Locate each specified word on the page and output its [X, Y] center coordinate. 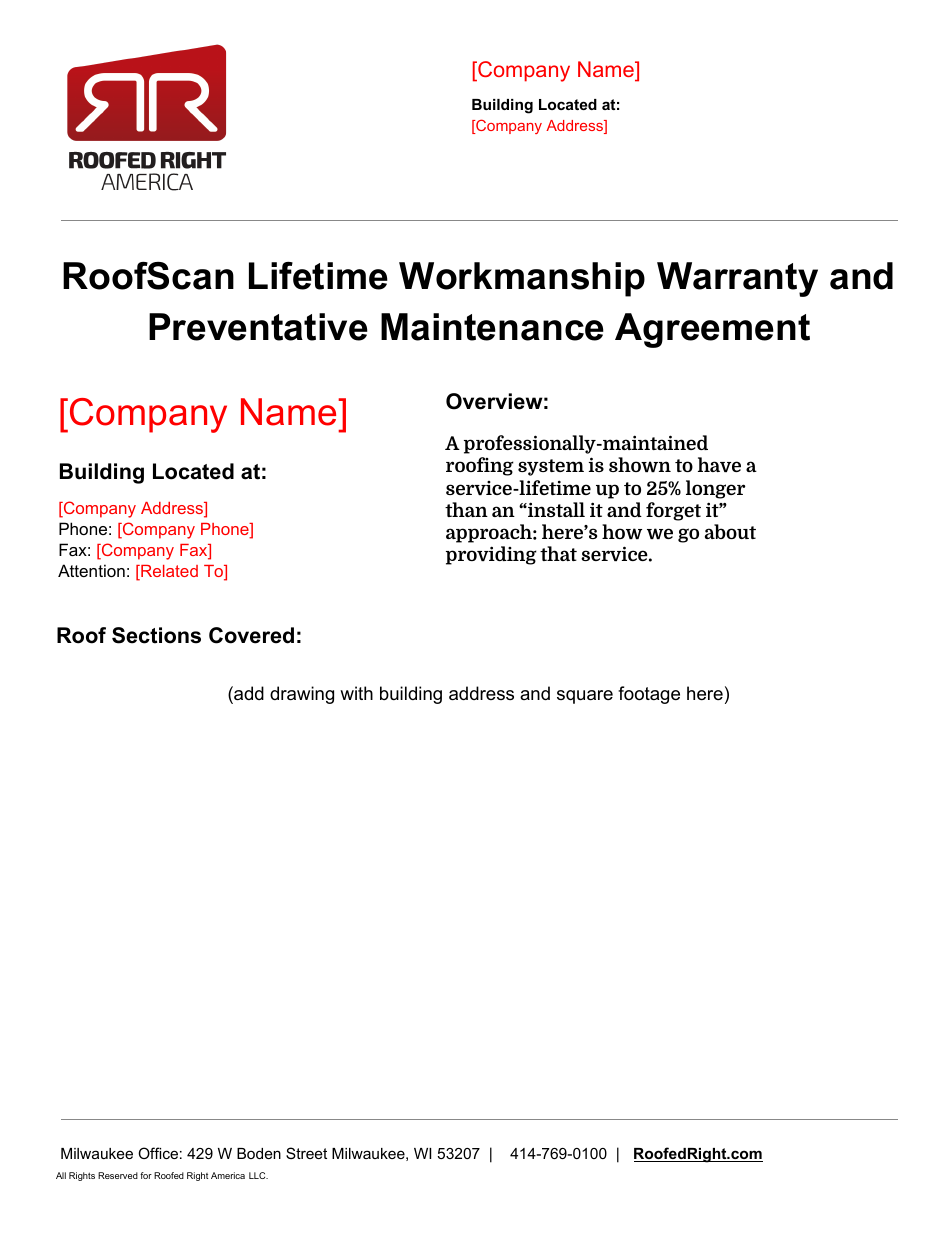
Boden [259, 1153]
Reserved [118, 1175]
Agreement [712, 330]
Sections [156, 635]
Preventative [258, 327]
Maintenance [492, 327]
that [558, 553]
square [585, 697]
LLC [258, 1175]
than [466, 509]
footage [649, 695]
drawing [302, 695]
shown [640, 464]
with [356, 693]
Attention [91, 570]
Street [306, 1153]
